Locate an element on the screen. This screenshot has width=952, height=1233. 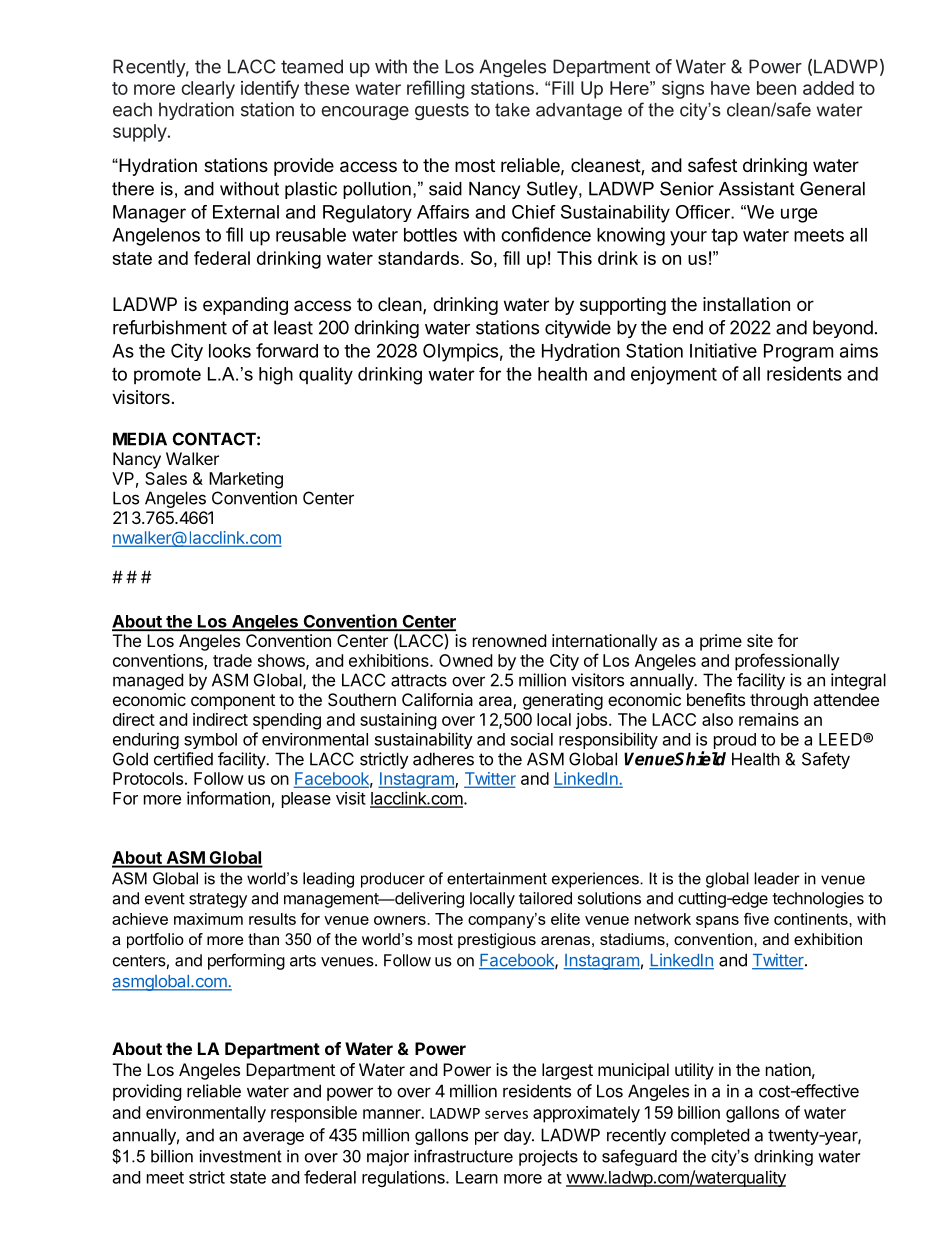
been is located at coordinates (776, 88).
